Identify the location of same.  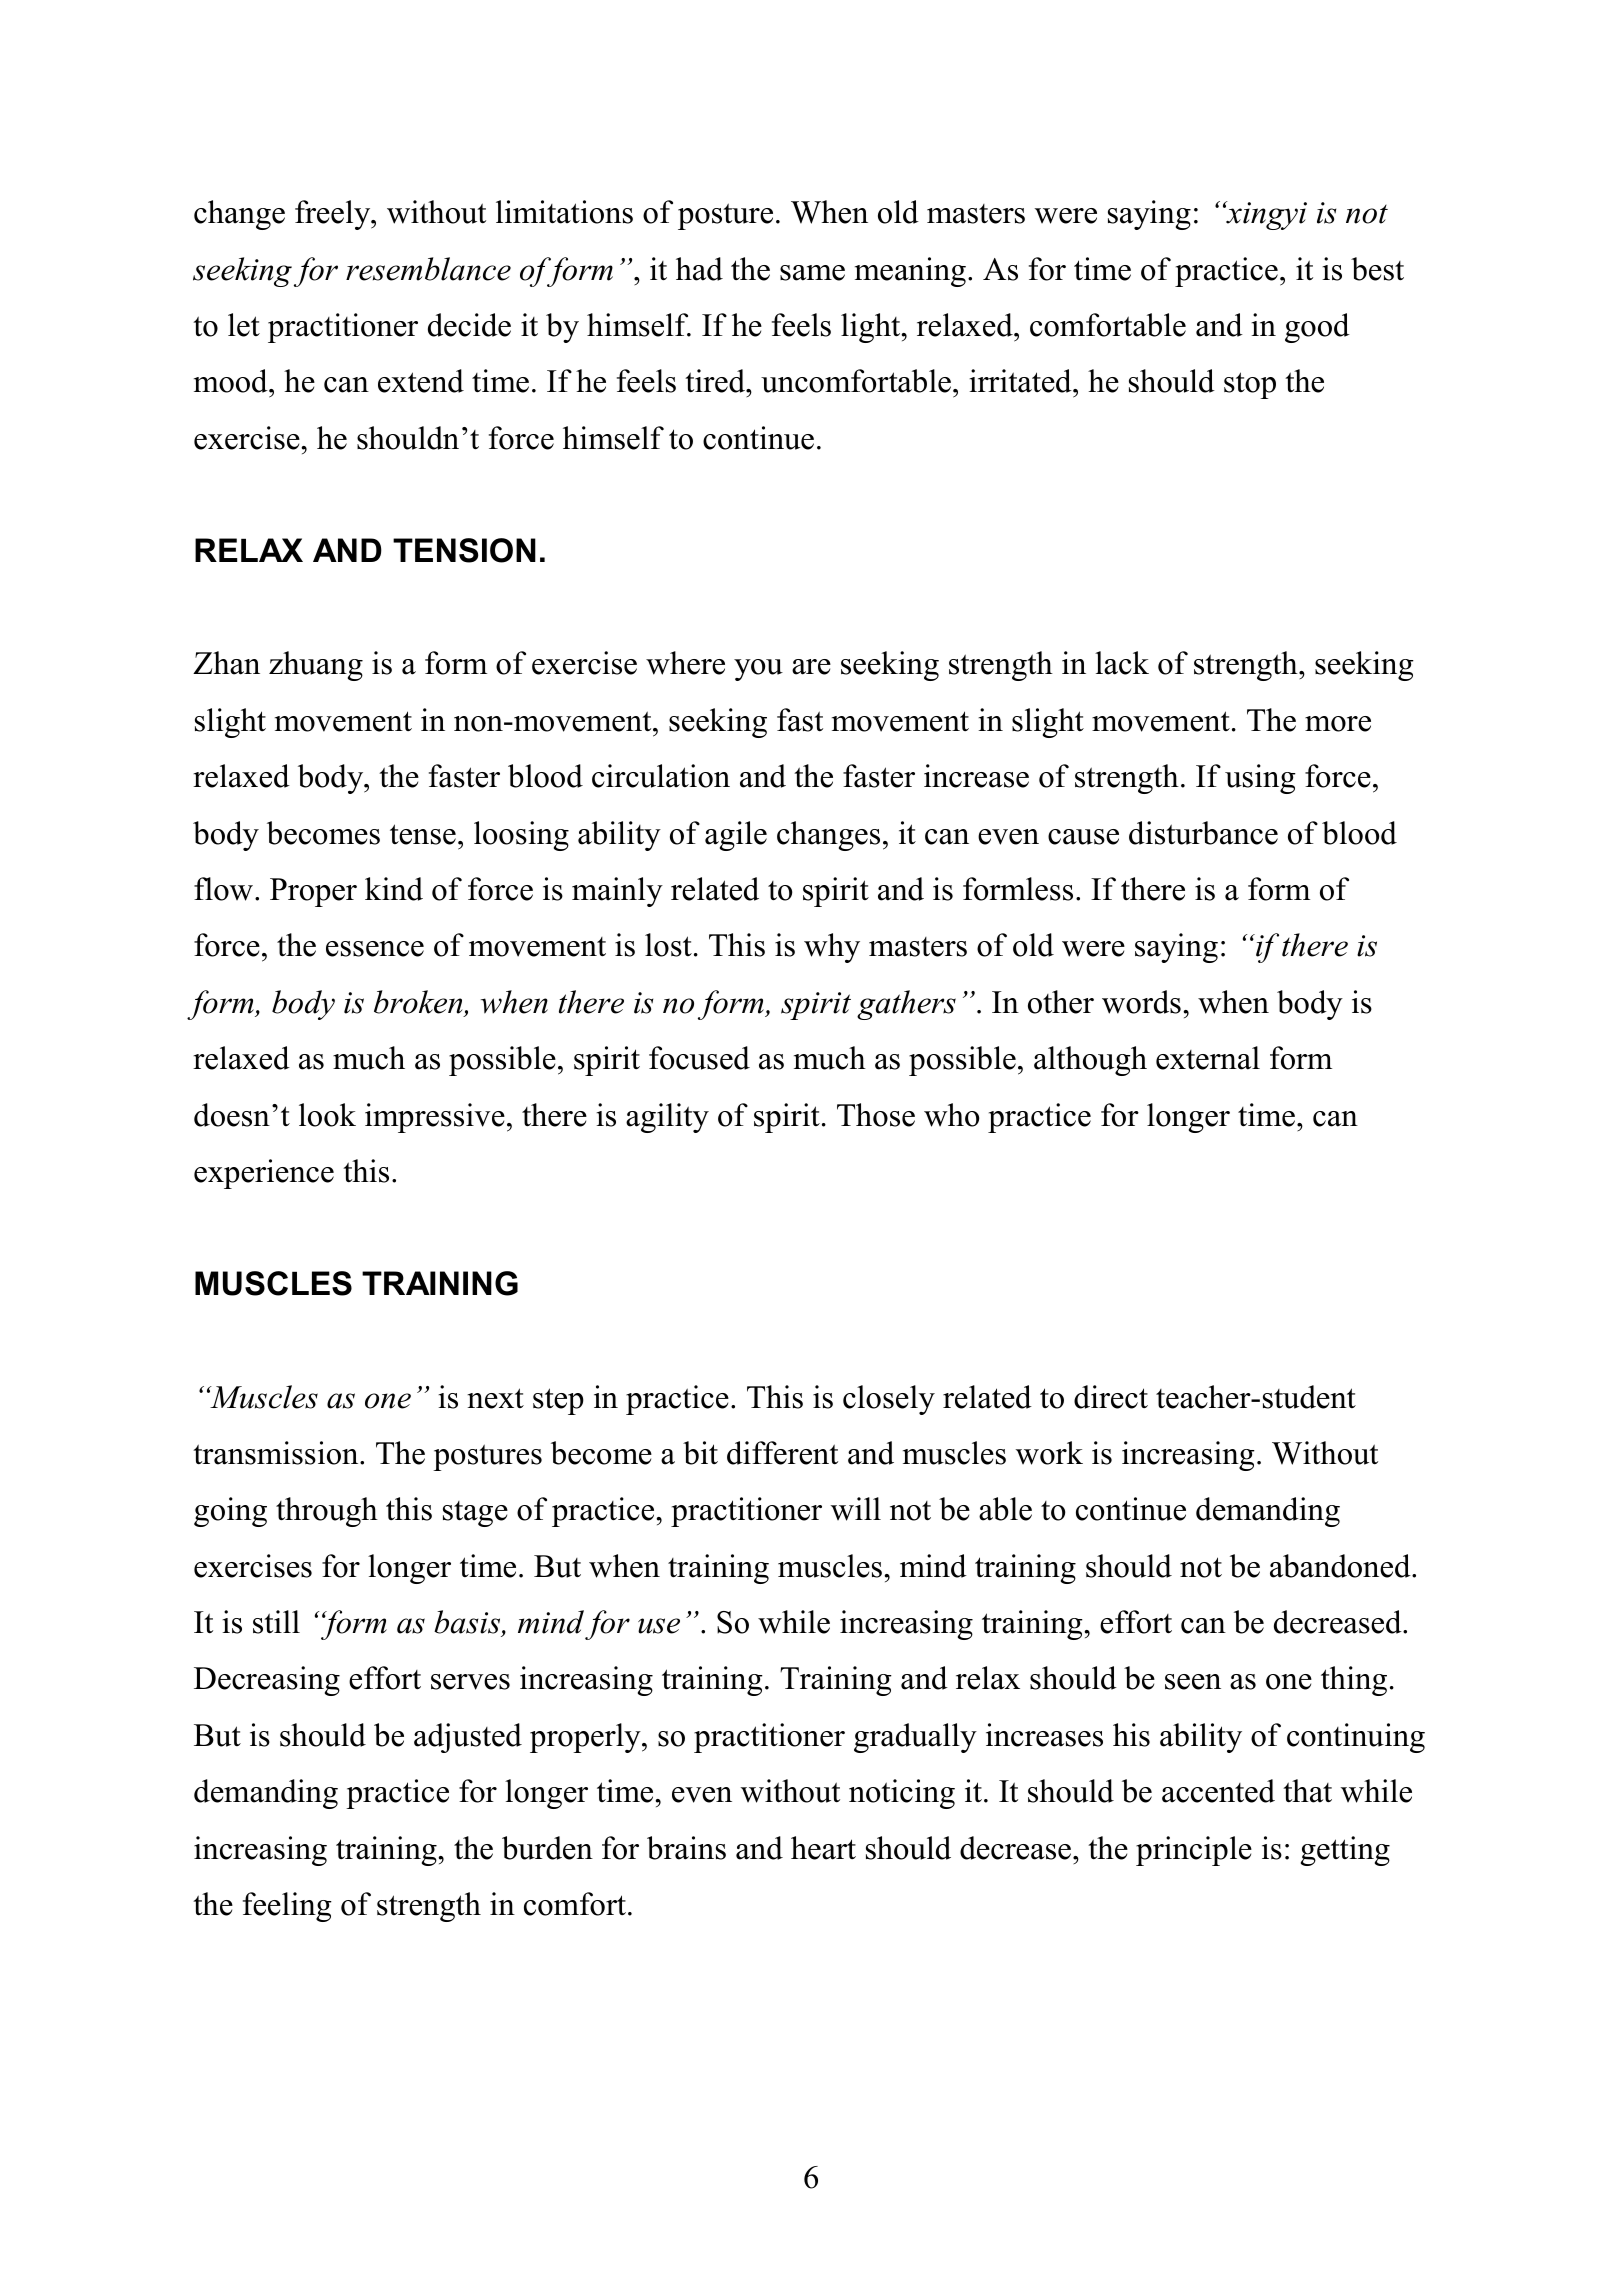
(812, 273).
